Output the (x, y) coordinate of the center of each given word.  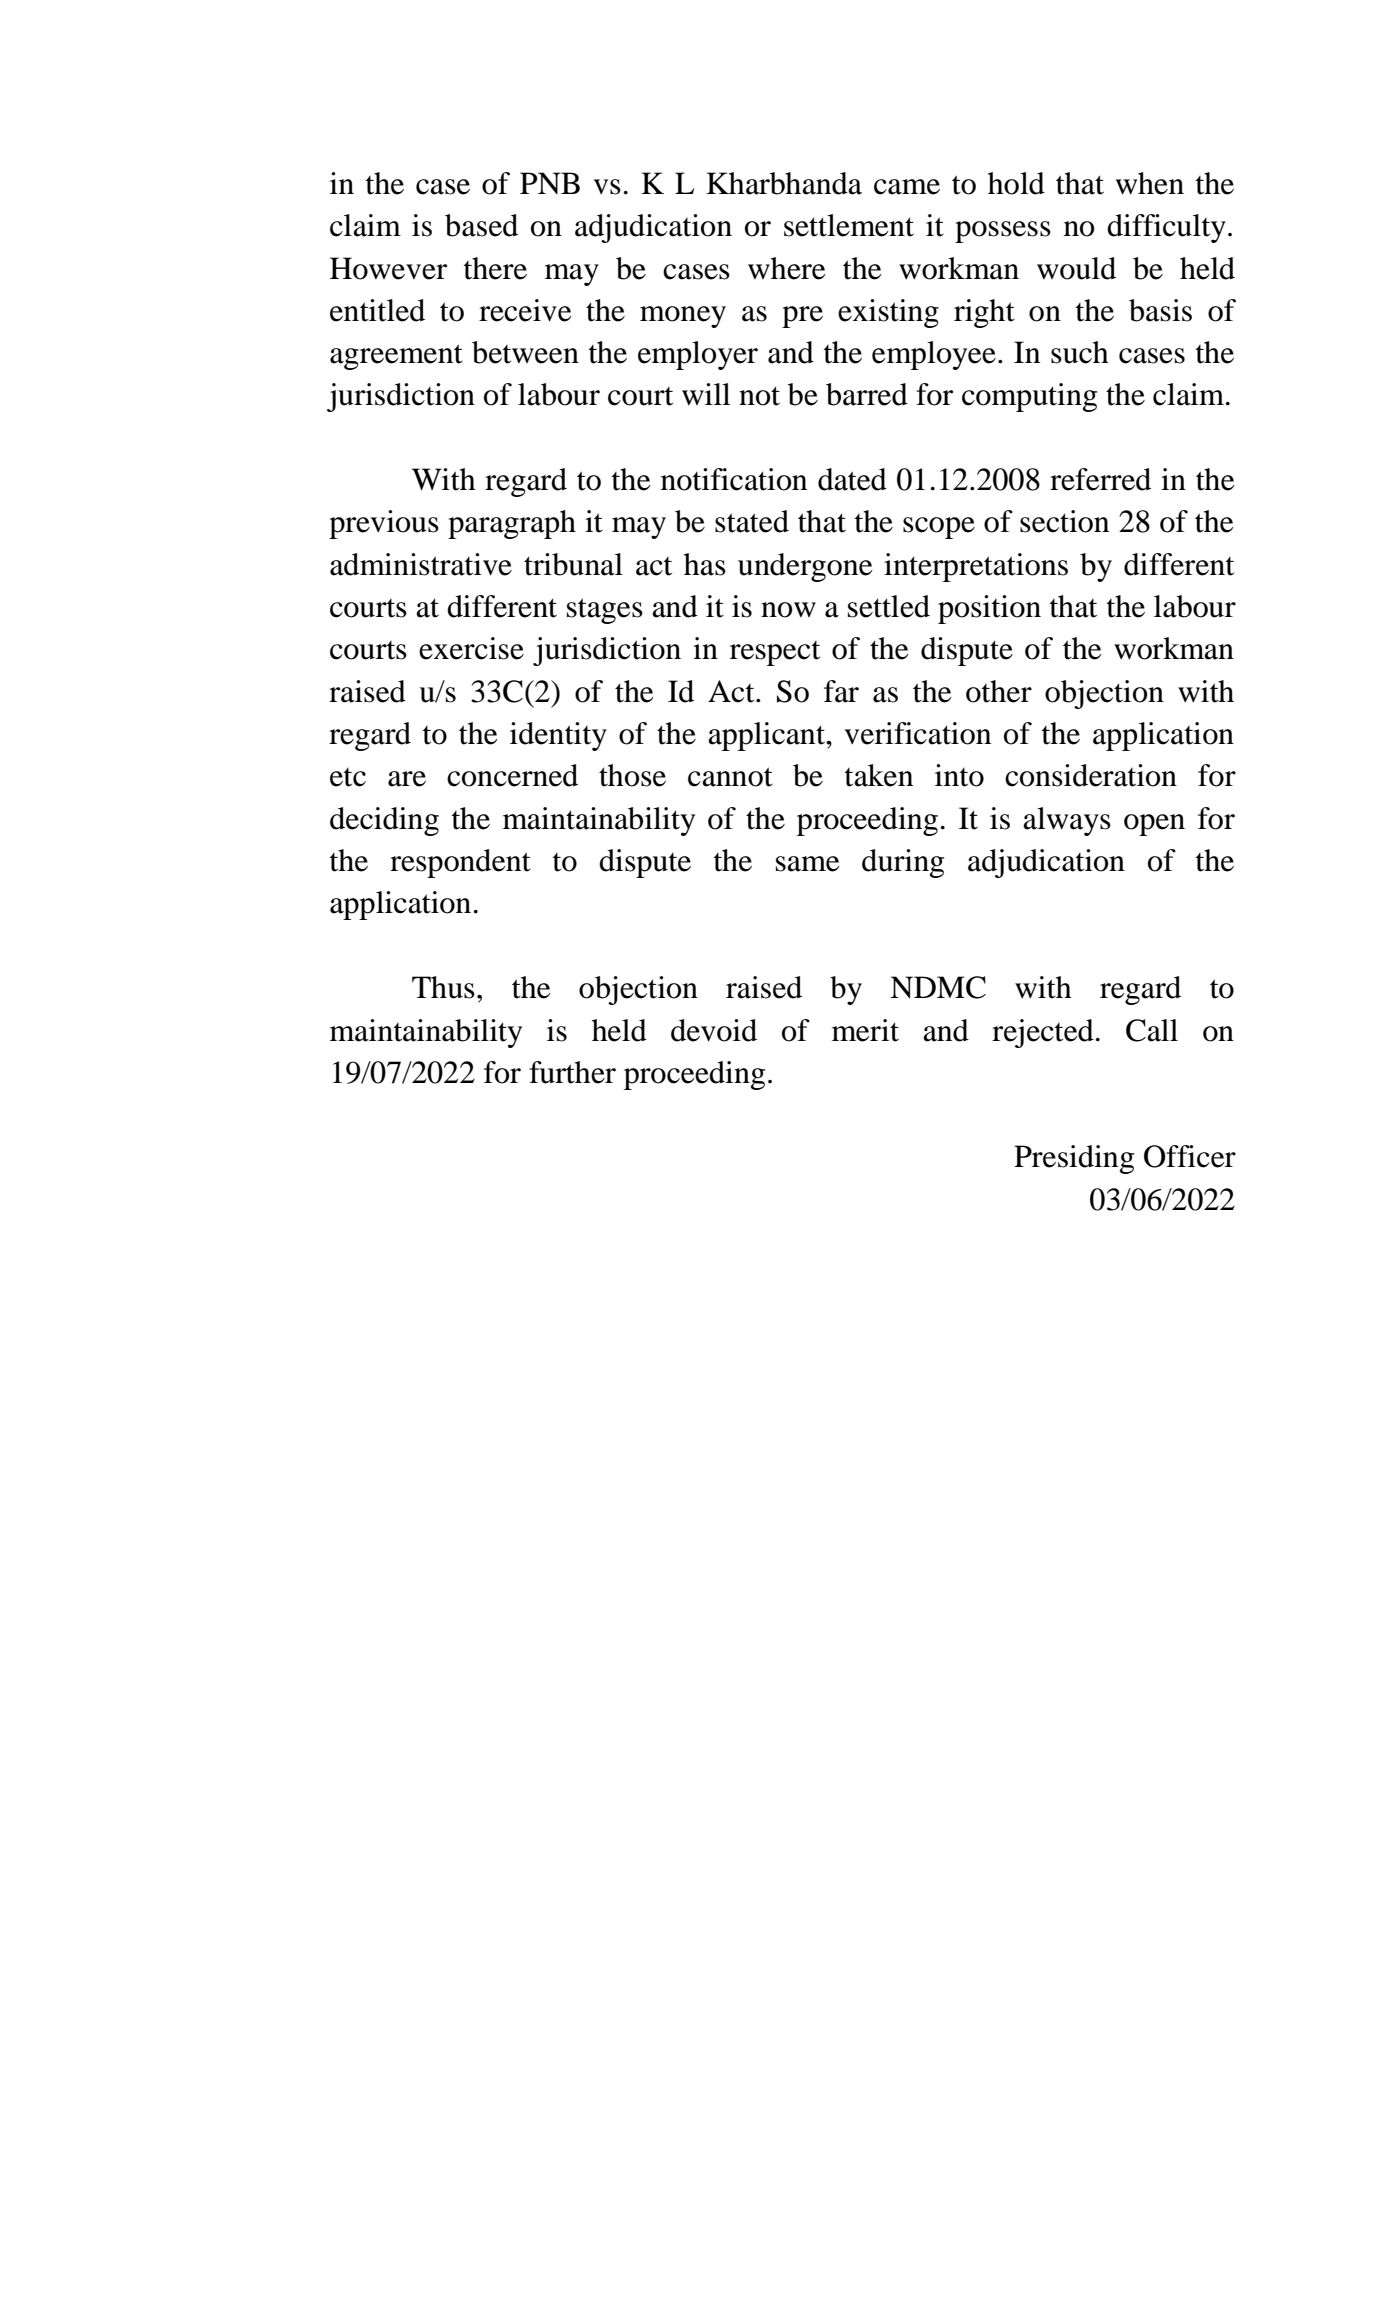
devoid (714, 1030)
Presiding (1074, 1159)
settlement (849, 225)
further (572, 1072)
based (481, 225)
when (1150, 183)
